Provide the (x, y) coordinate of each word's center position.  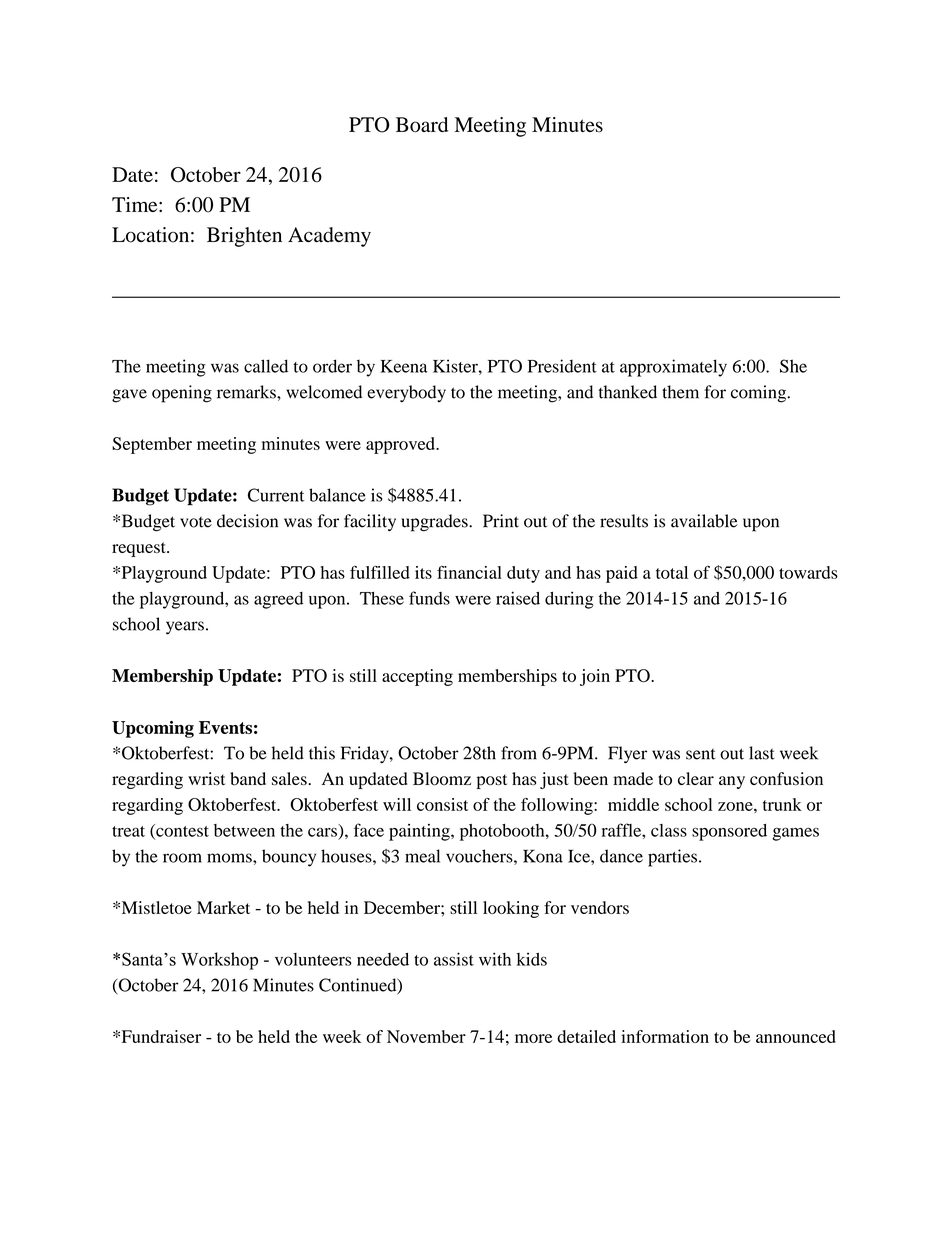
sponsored (729, 832)
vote (196, 522)
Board (422, 125)
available (704, 521)
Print (501, 521)
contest (181, 831)
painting (420, 832)
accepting (417, 677)
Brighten (244, 237)
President (562, 366)
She (793, 366)
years (185, 628)
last (762, 753)
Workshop (219, 961)
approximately (673, 368)
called (266, 366)
